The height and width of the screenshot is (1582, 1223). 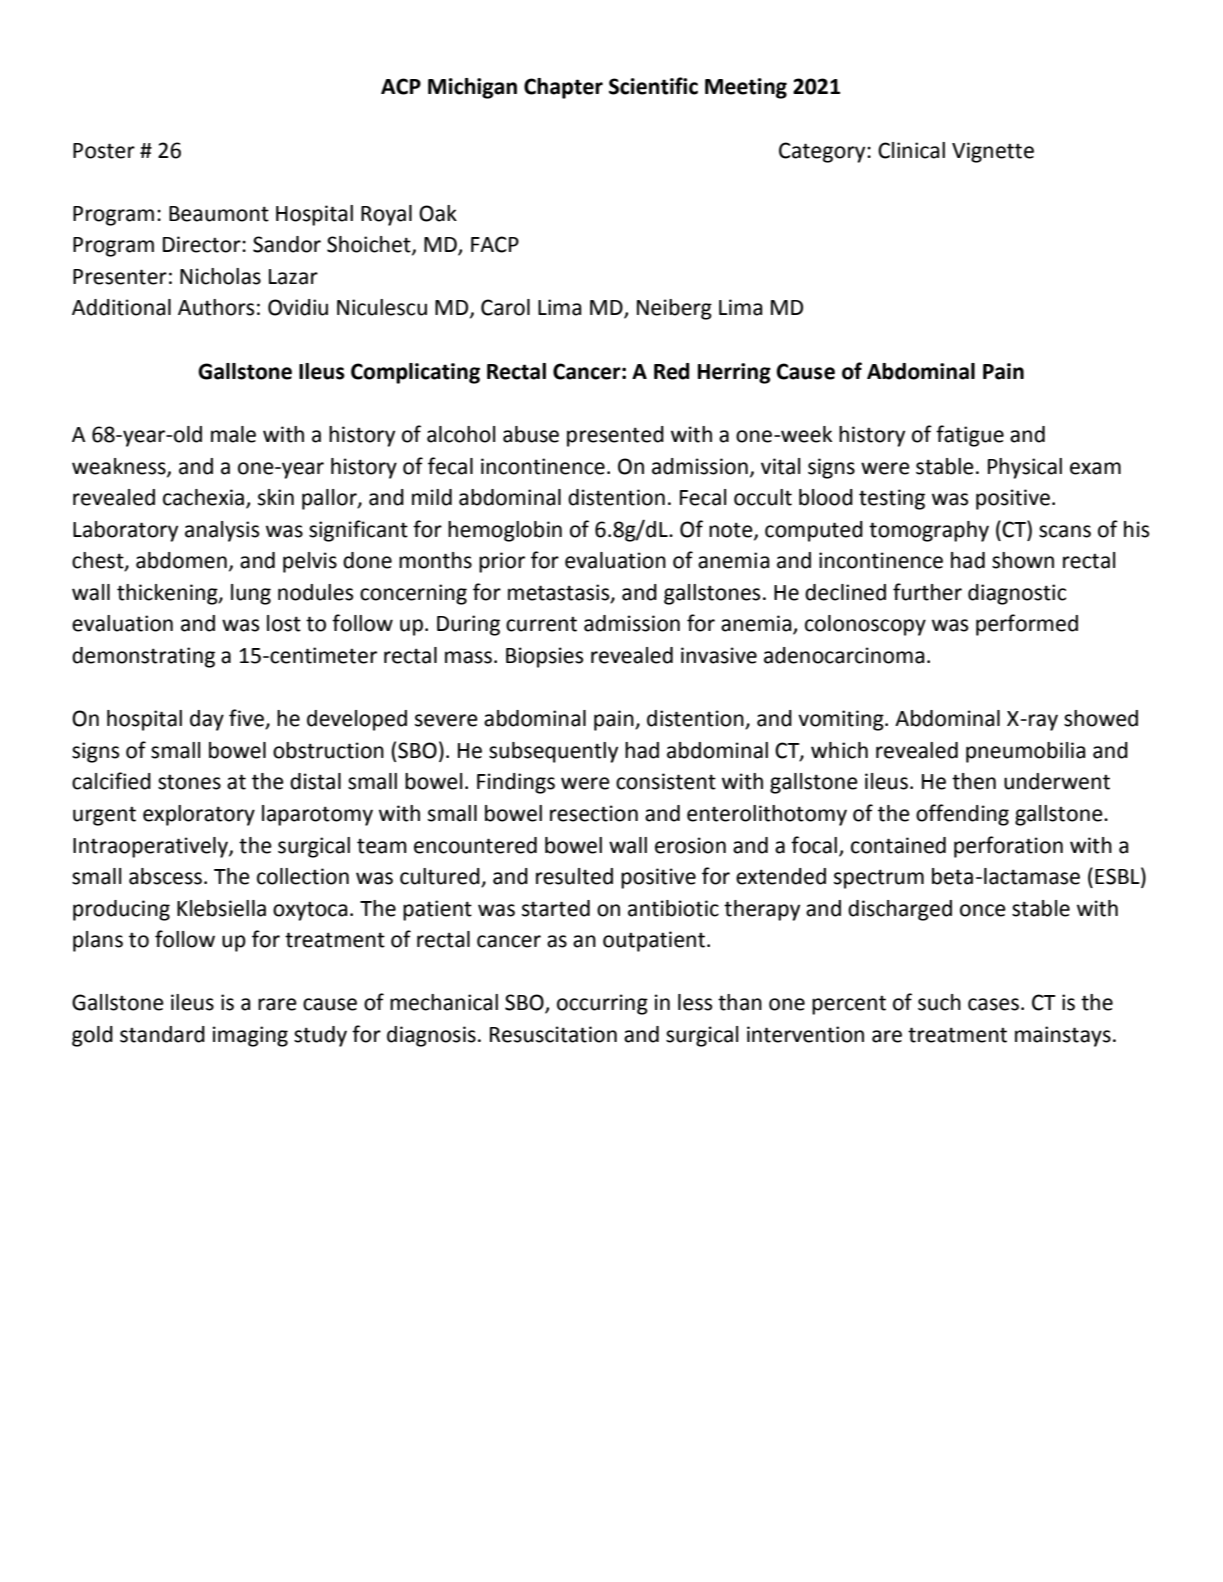 I want to click on occurring, so click(x=602, y=1004).
